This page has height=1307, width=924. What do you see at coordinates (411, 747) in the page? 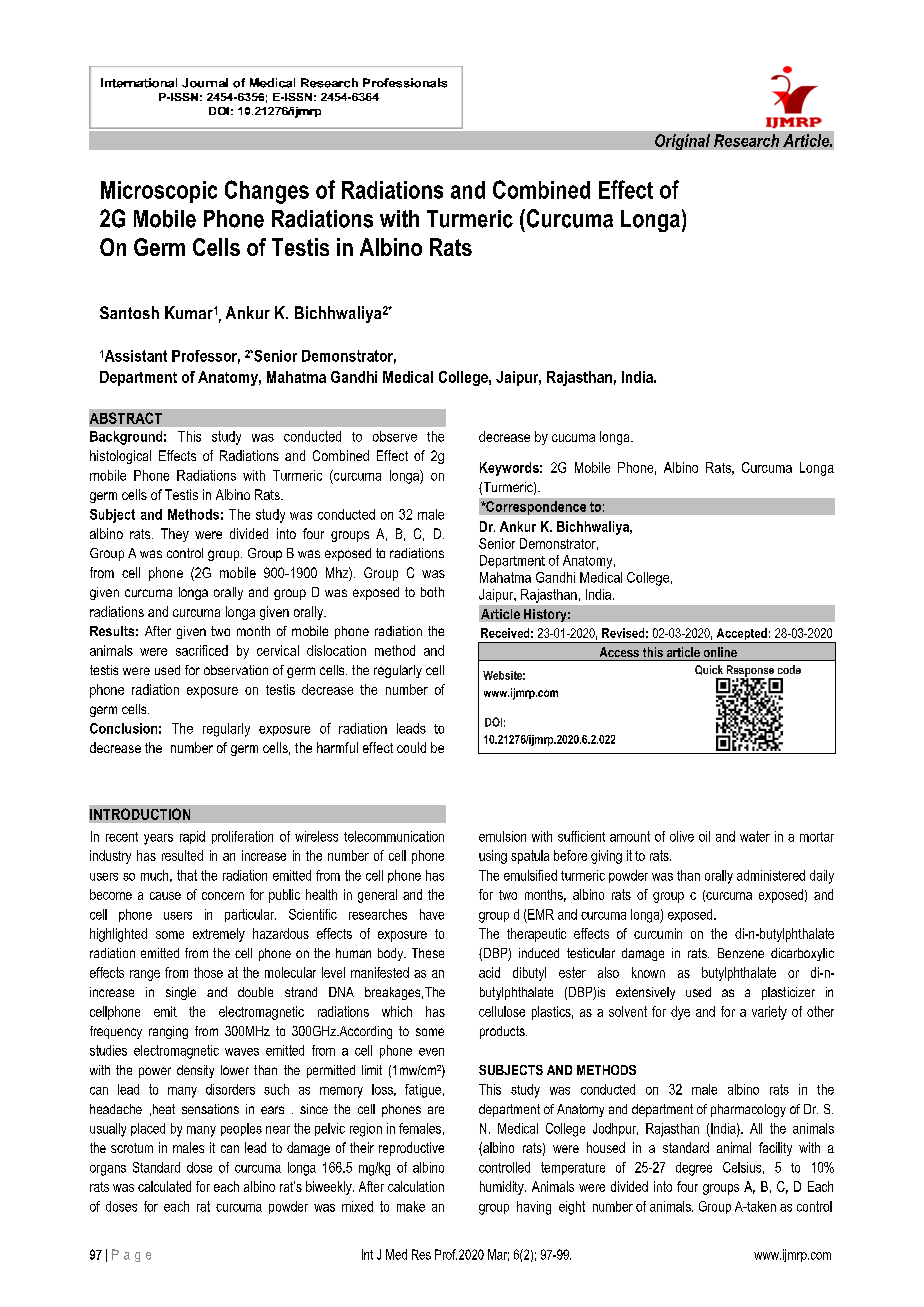
I see `could` at bounding box center [411, 747].
